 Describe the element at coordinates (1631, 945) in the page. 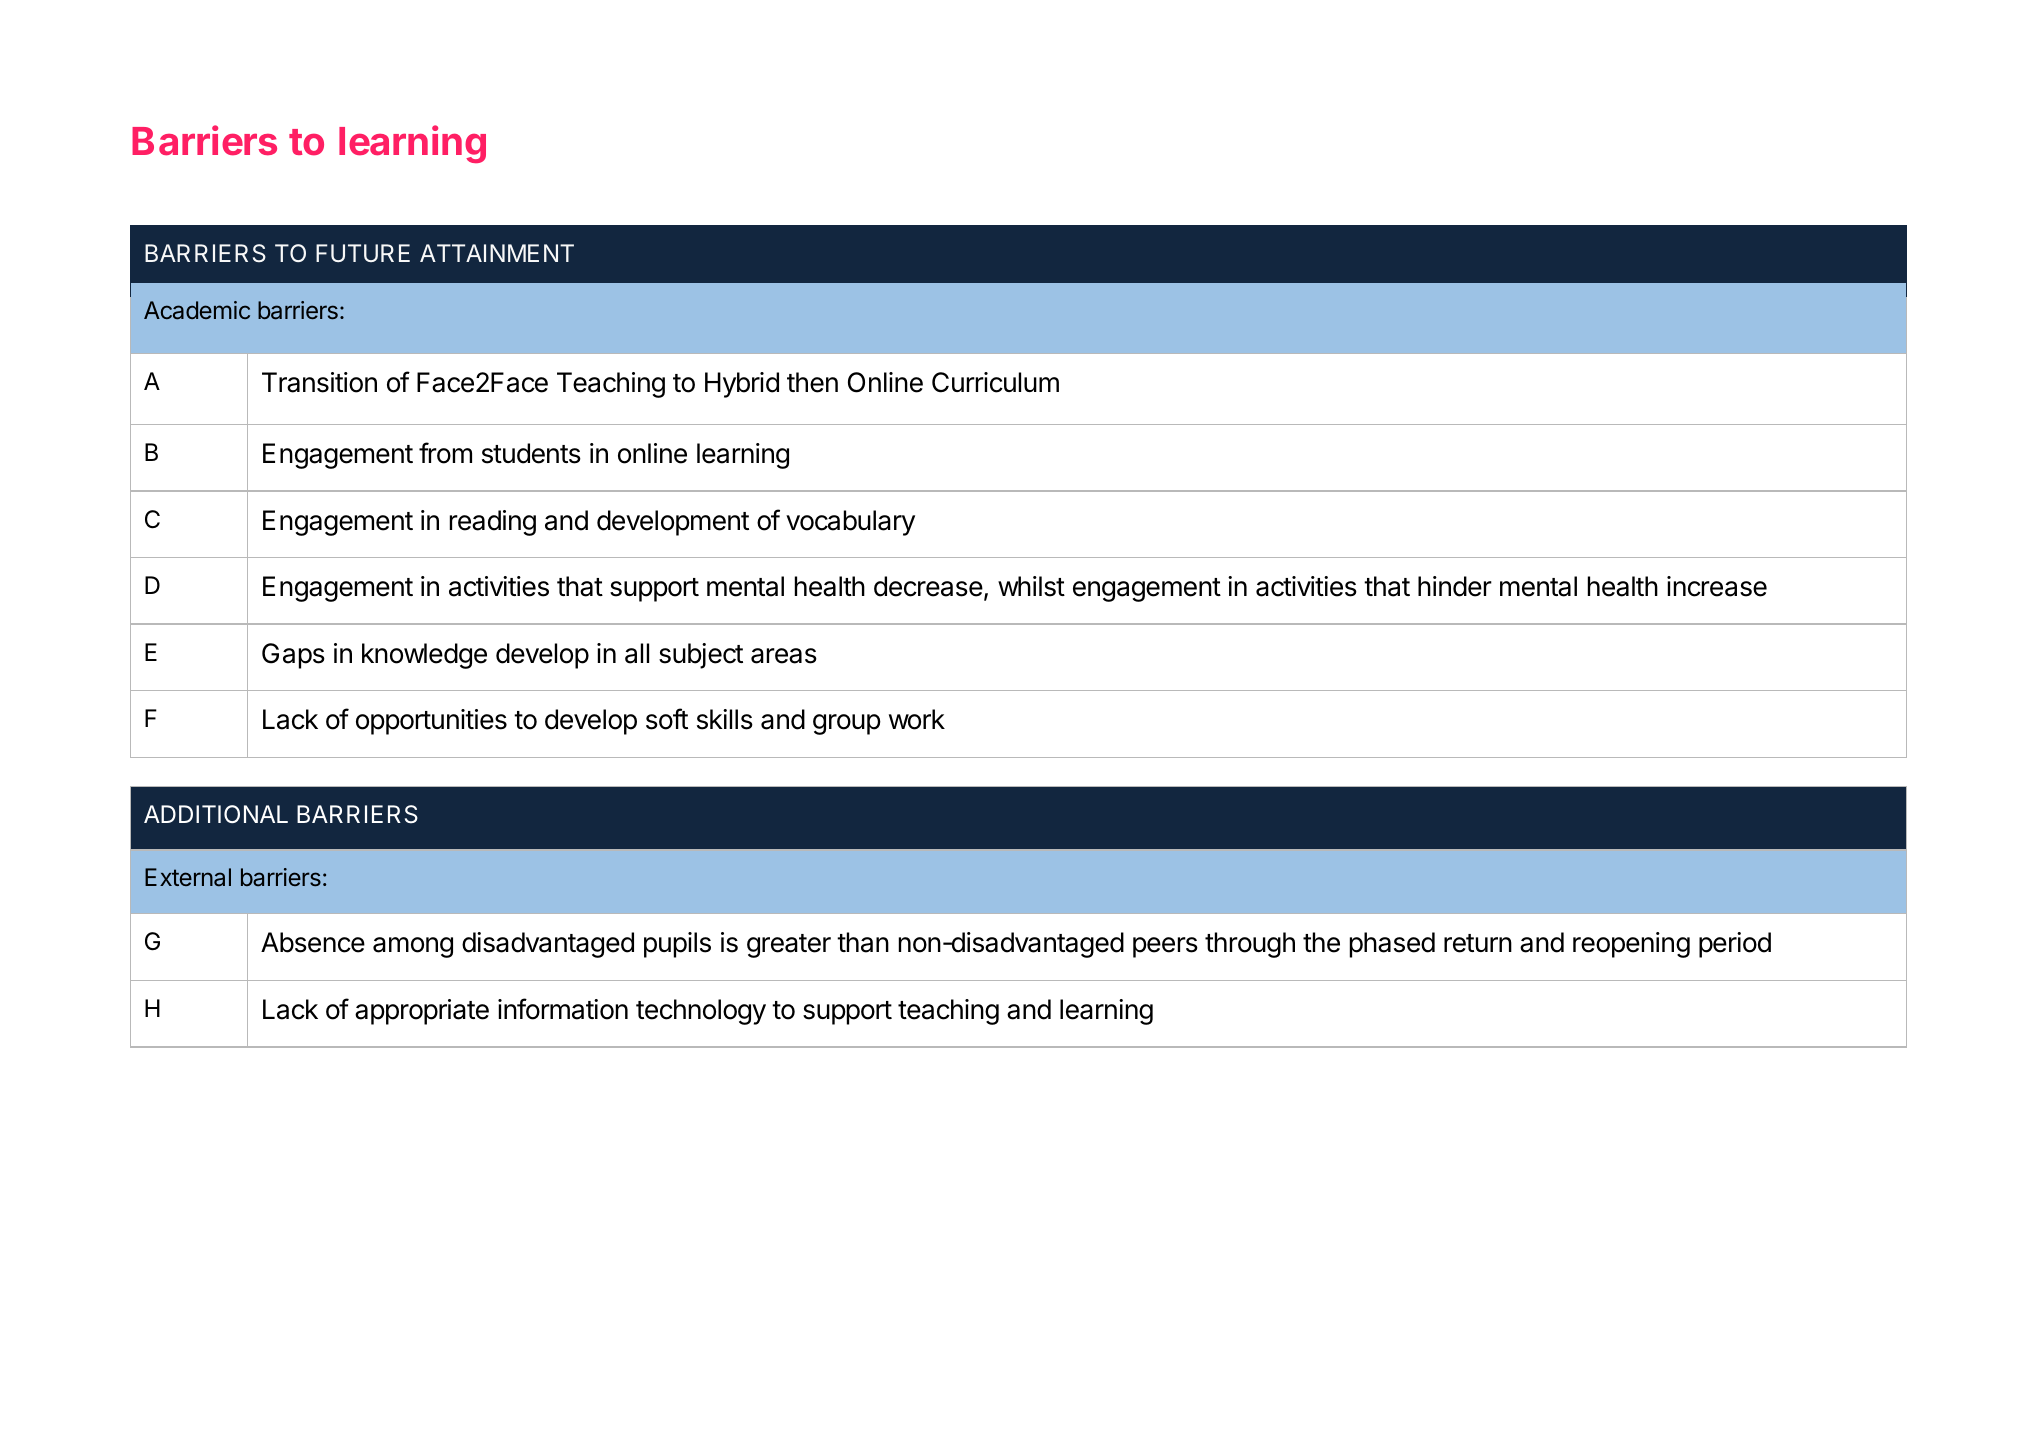

I see `reopening` at that location.
